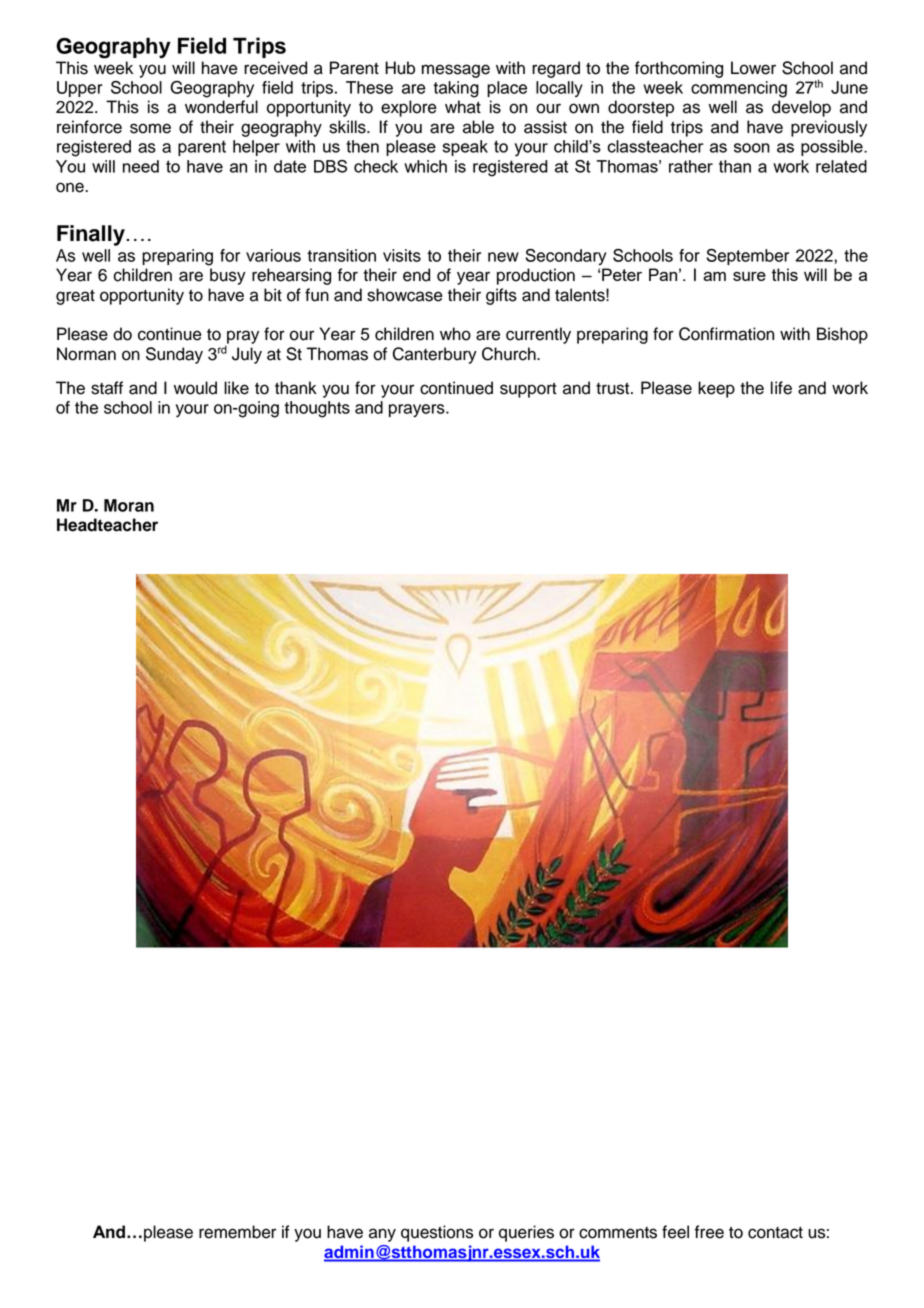 The height and width of the page is (1308, 924). Describe the element at coordinates (129, 505) in the page. I see `Moran` at that location.
